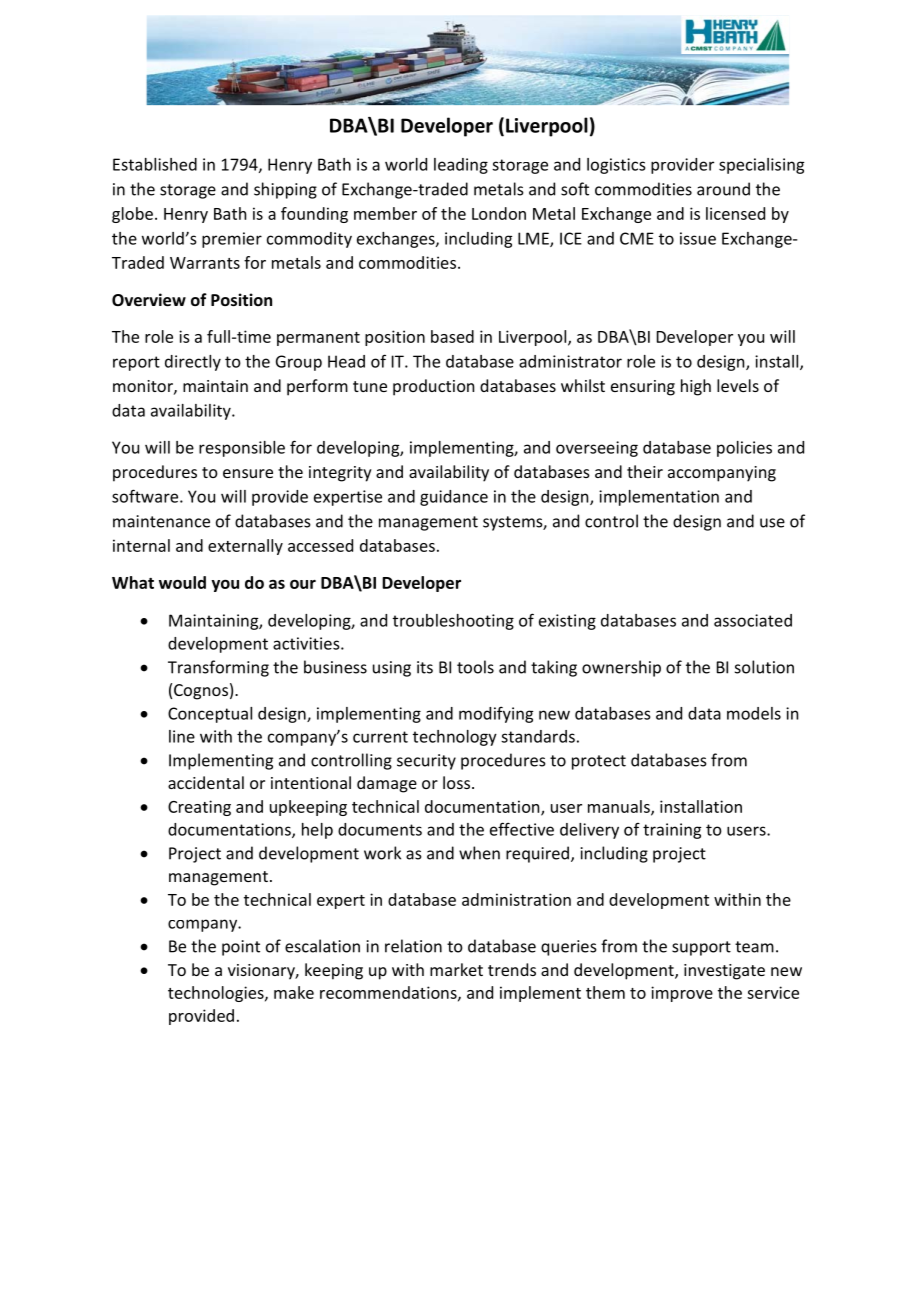 The width and height of the screenshot is (924, 1308). What do you see at coordinates (723, 189) in the screenshot?
I see `around` at bounding box center [723, 189].
